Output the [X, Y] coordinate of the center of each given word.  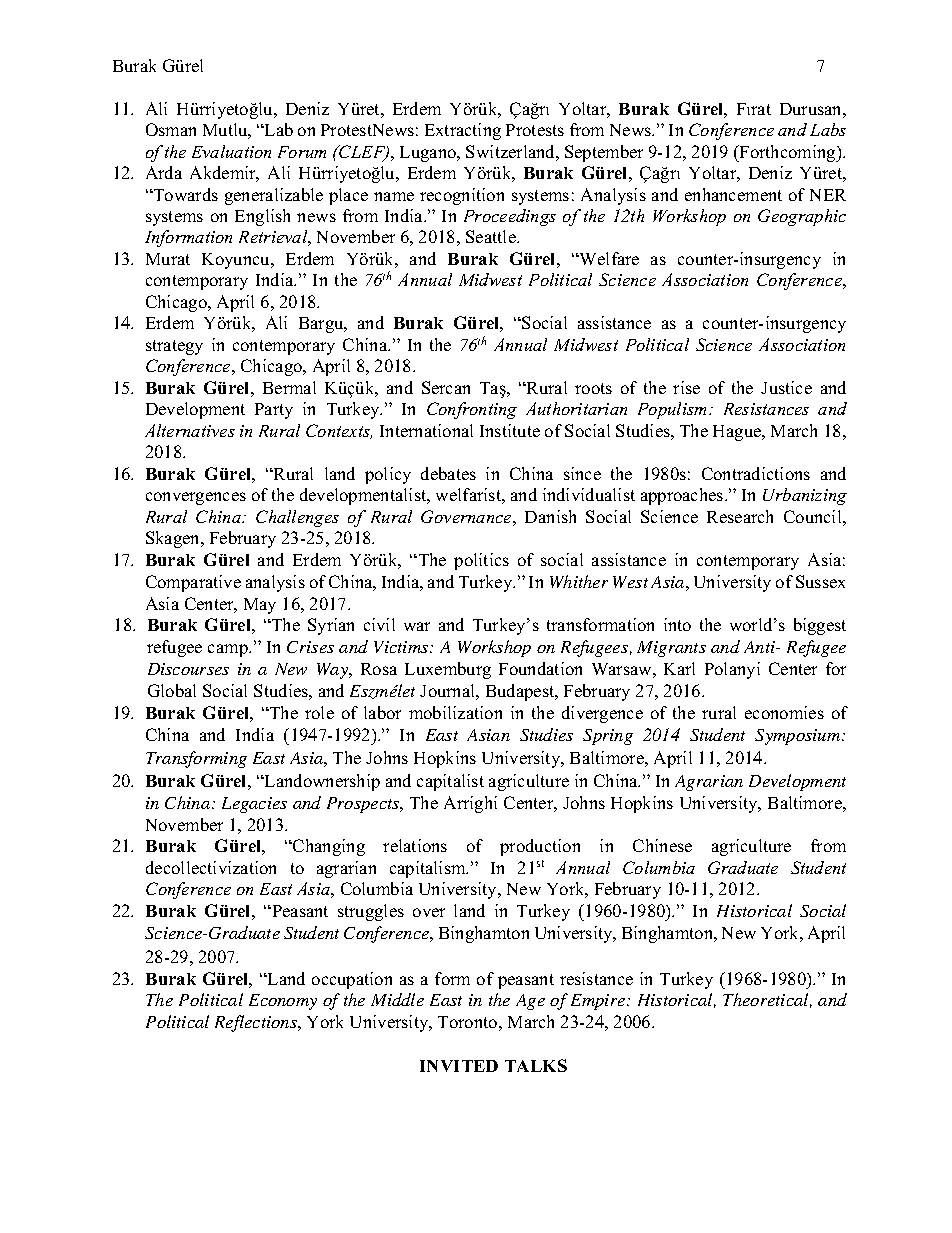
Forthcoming [788, 153]
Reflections [257, 1023]
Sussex [820, 581]
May [260, 606]
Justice [786, 387]
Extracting [463, 131]
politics [481, 561]
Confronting [472, 410]
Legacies [254, 805]
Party [274, 411]
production [540, 847]
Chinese [662, 845]
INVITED [459, 1066]
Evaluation [231, 151]
